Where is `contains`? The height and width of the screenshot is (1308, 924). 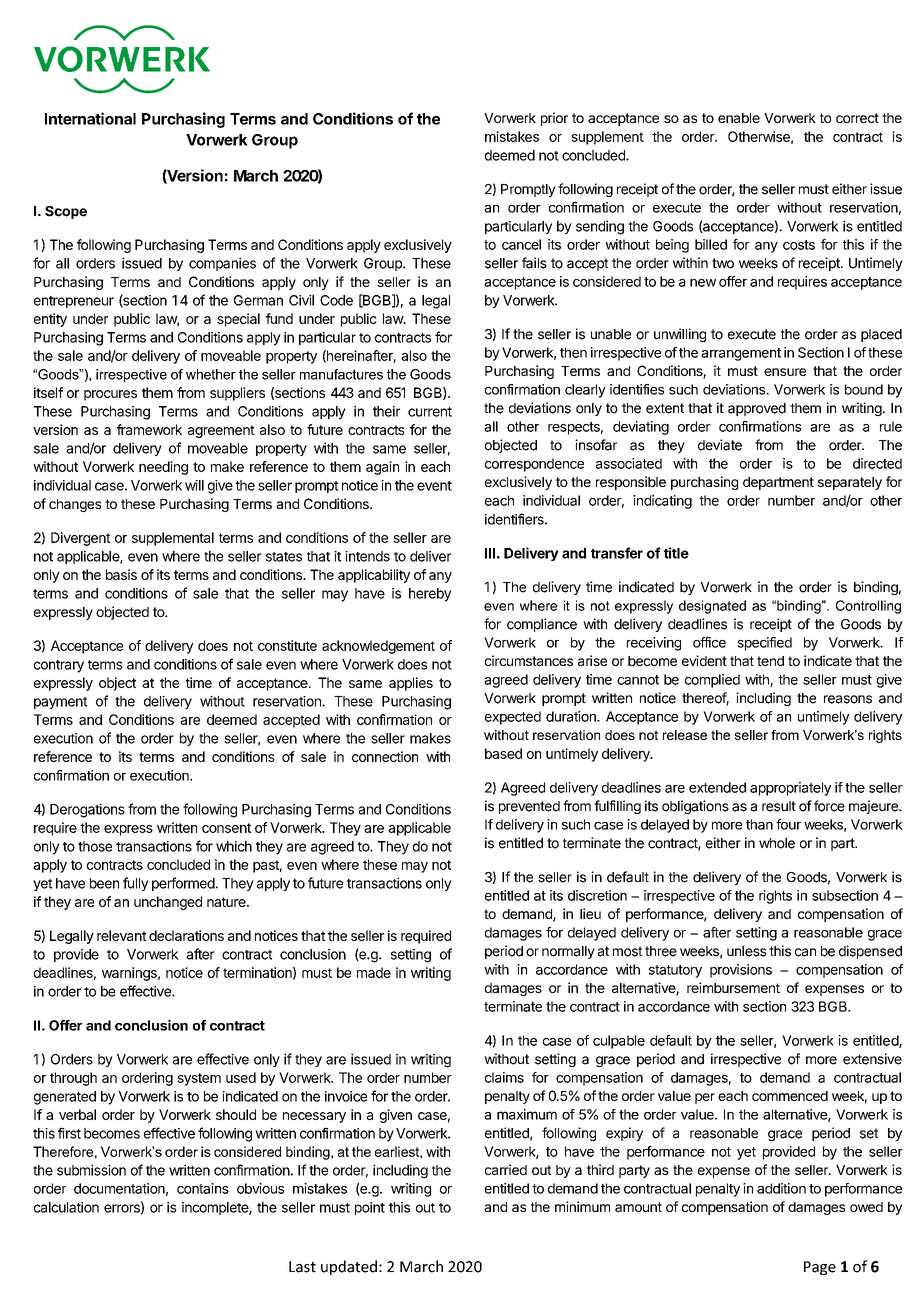
contains is located at coordinates (203, 1188).
